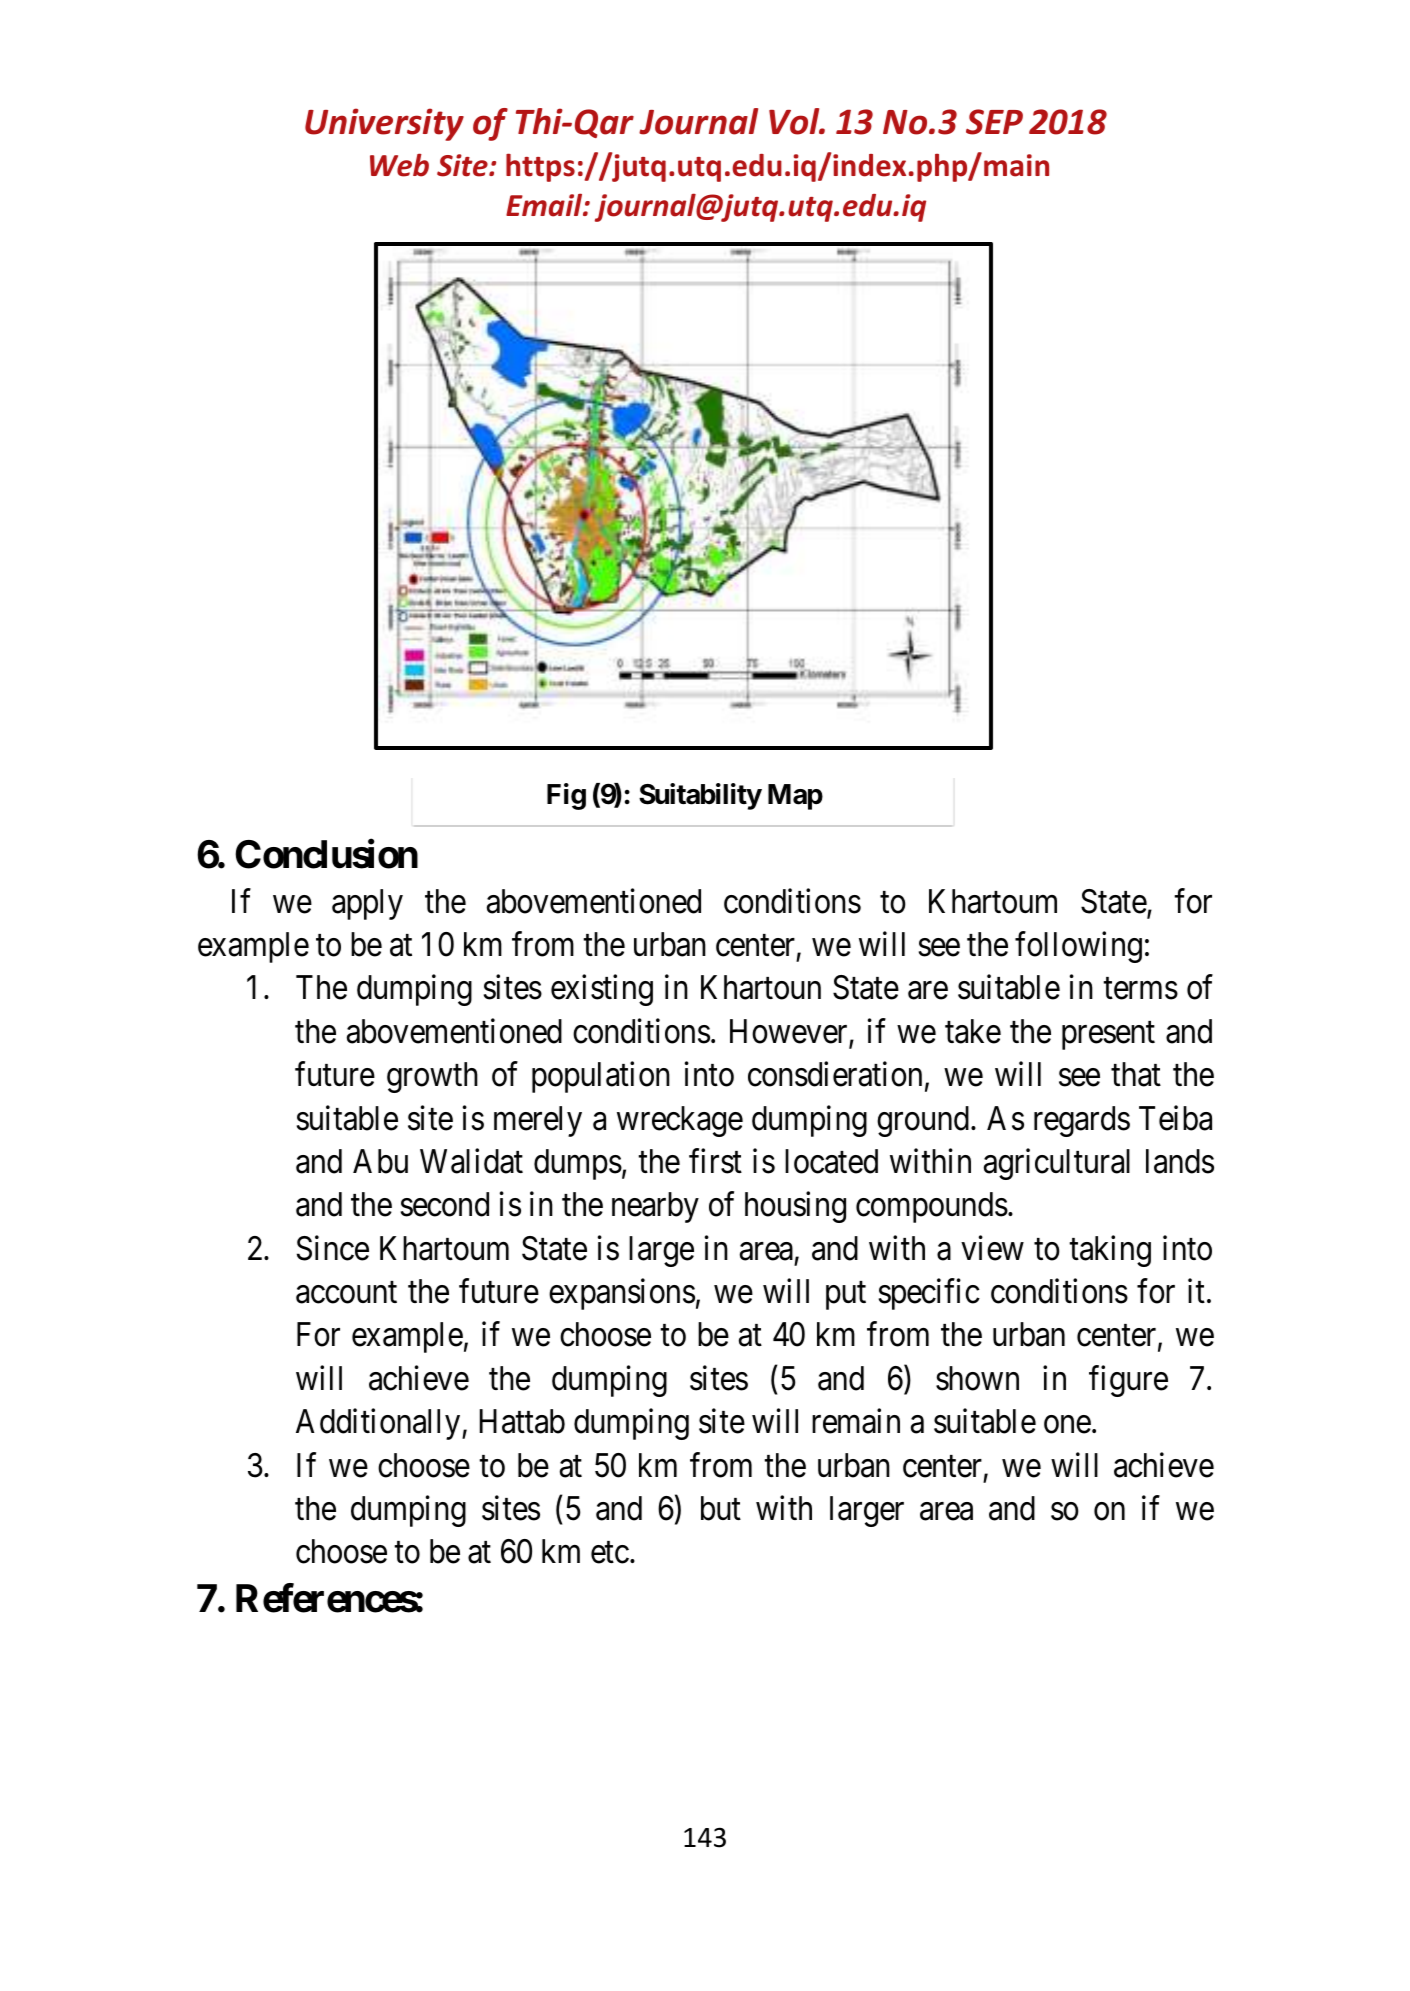 This screenshot has height=1991, width=1410. I want to click on Additionally, so click(379, 1424).
